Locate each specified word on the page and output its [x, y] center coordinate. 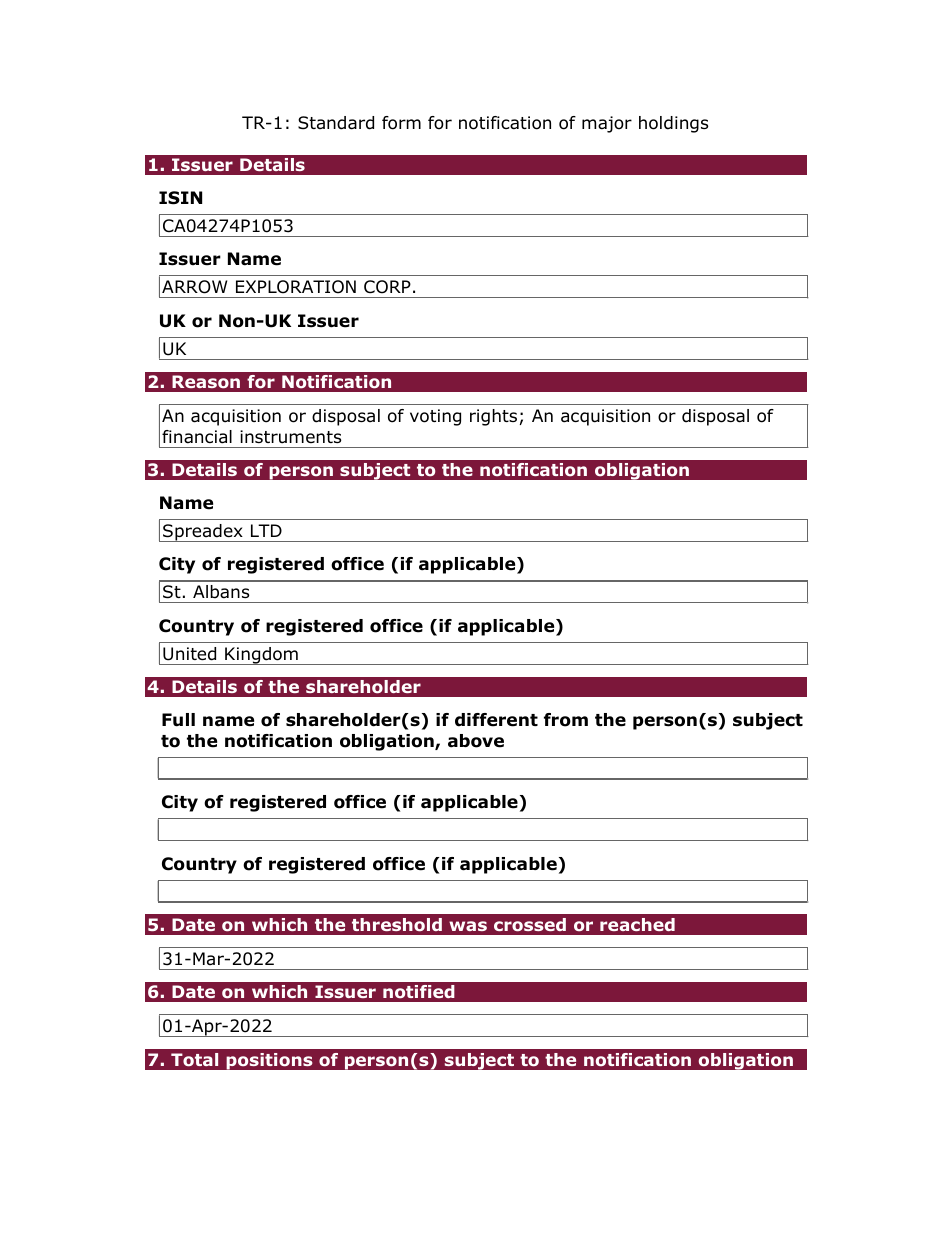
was [468, 926]
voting [435, 417]
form [401, 123]
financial [197, 437]
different [496, 720]
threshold [397, 925]
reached [637, 924]
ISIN [180, 198]
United [189, 654]
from [566, 720]
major [607, 124]
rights [493, 417]
